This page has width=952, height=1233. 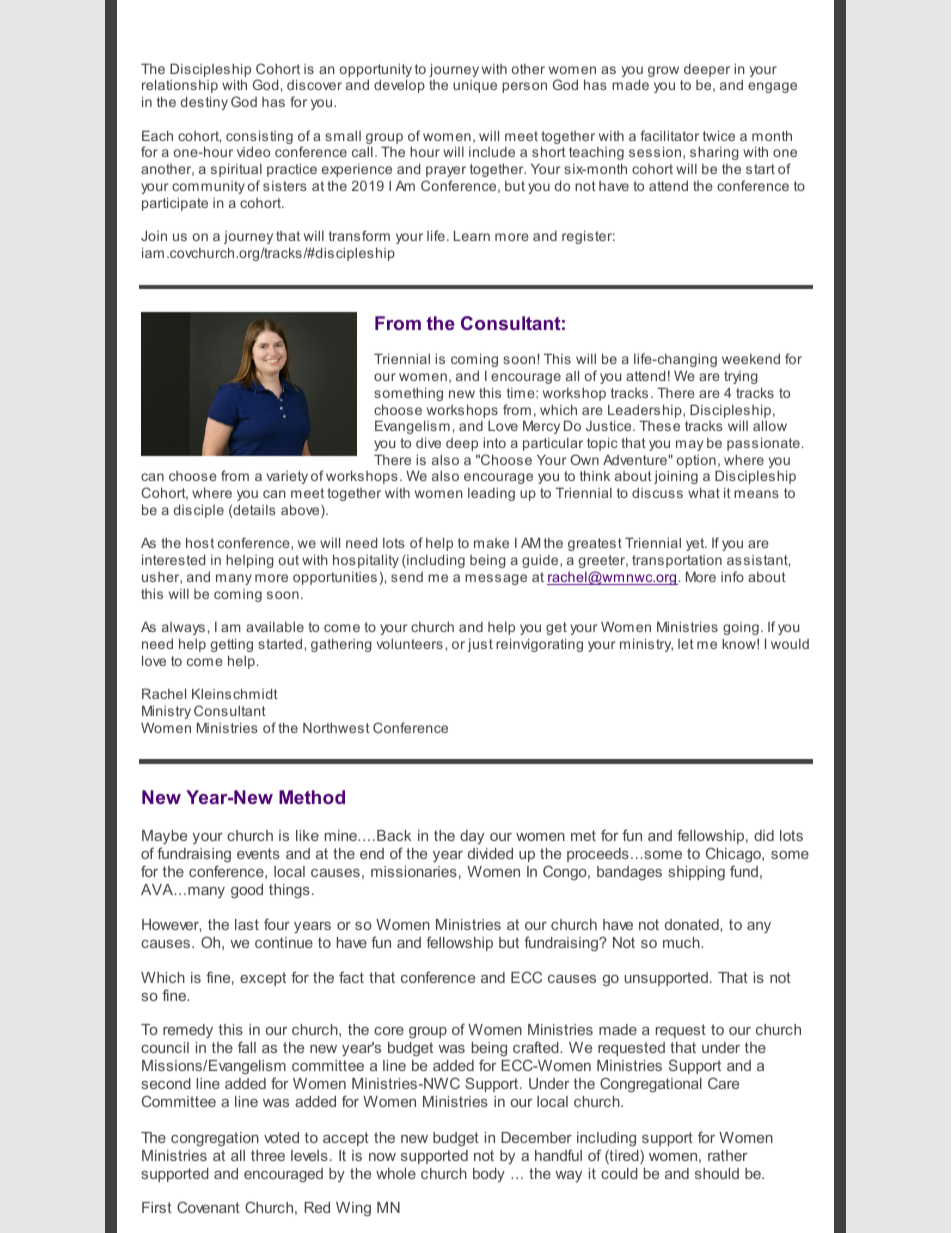 What do you see at coordinates (410, 644) in the page?
I see `volunteers` at bounding box center [410, 644].
